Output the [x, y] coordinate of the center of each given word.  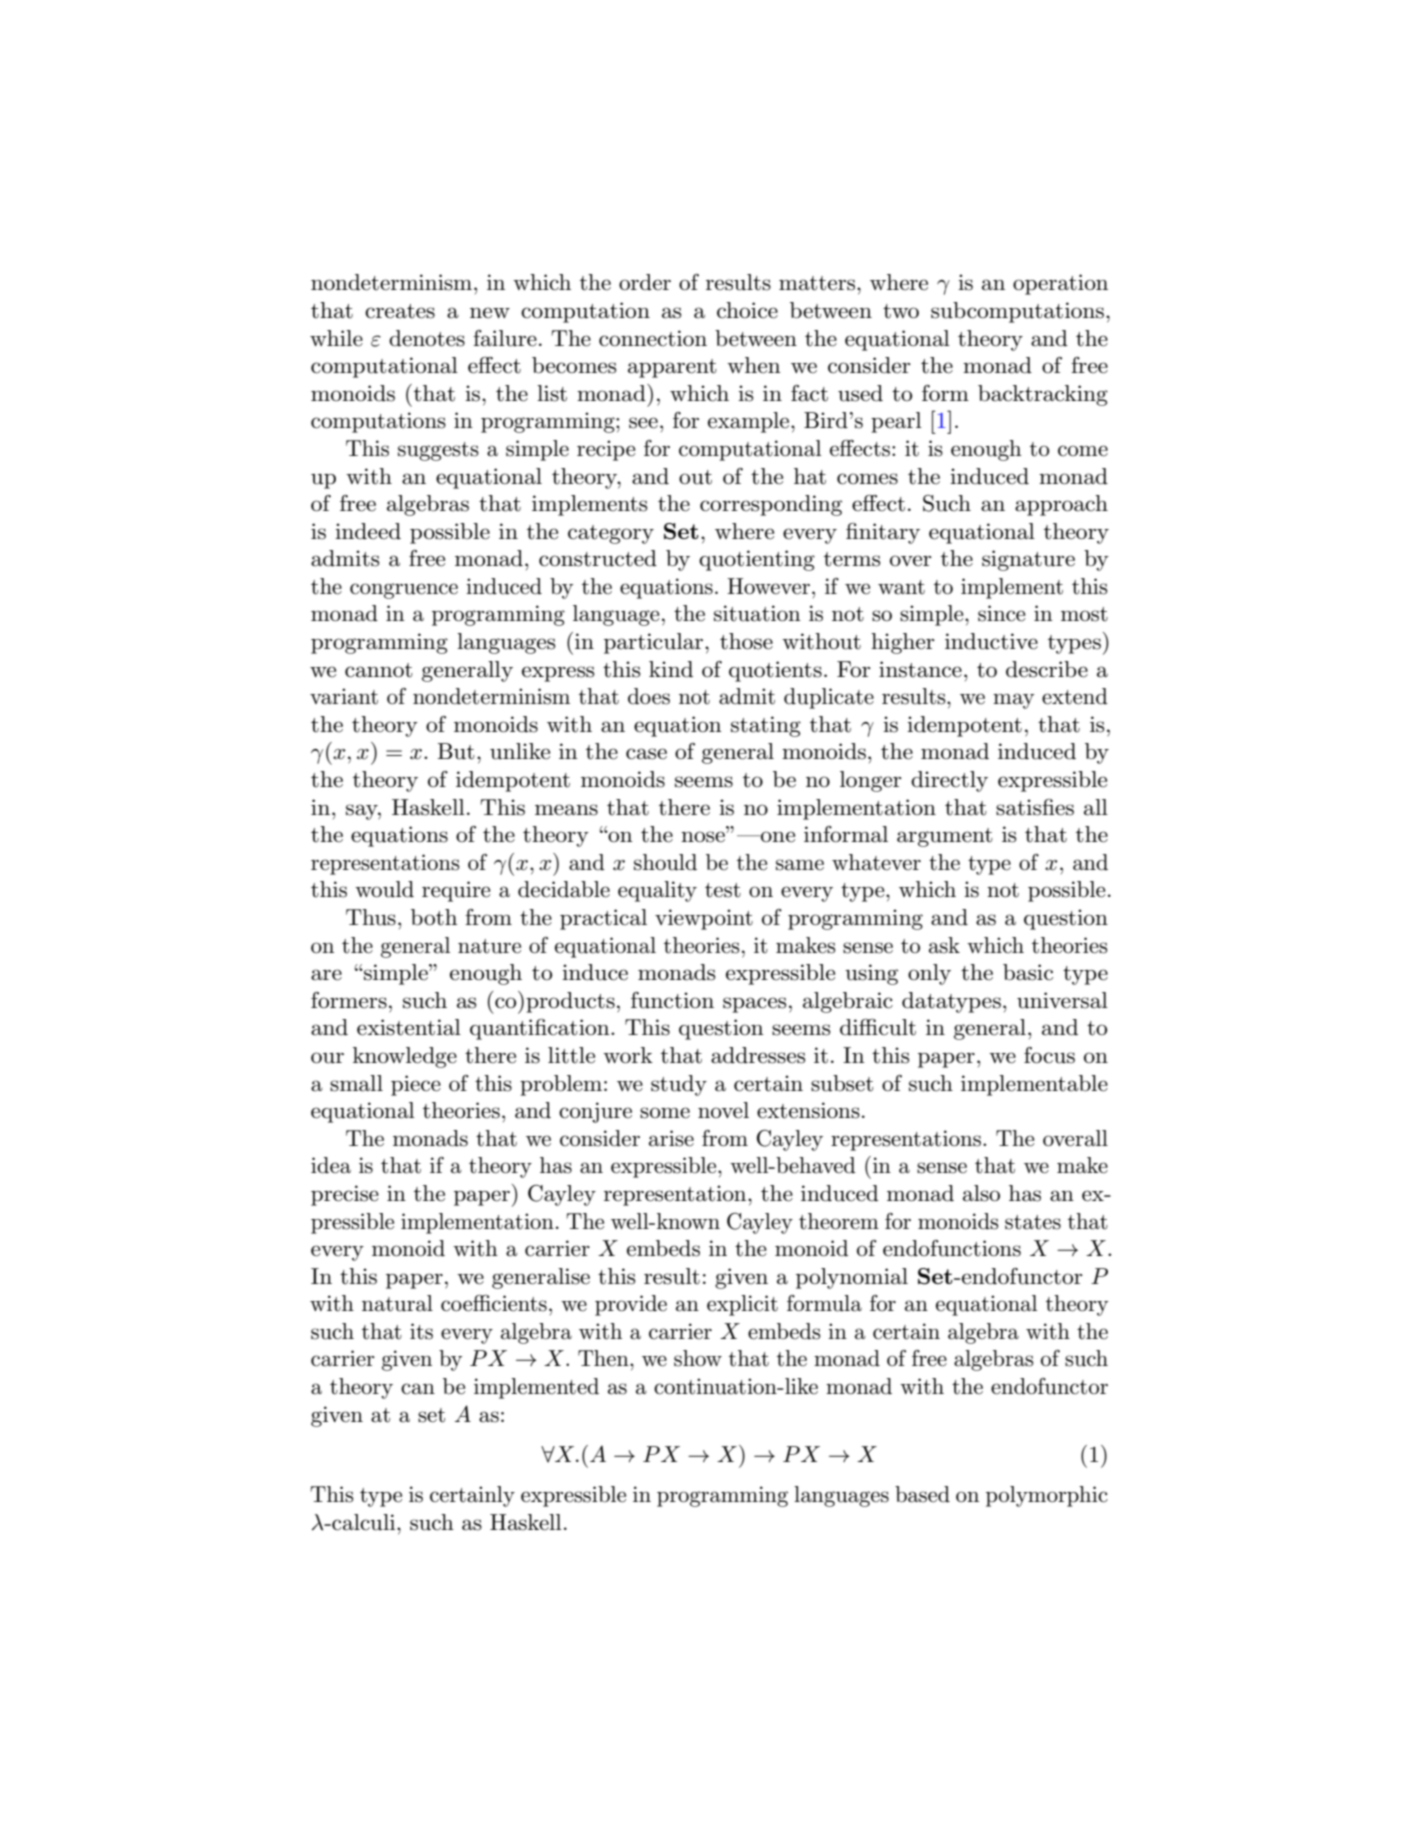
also [981, 1193]
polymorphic [1047, 1496]
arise [671, 1138]
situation [757, 613]
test [723, 890]
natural [397, 1303]
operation [1060, 284]
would [384, 889]
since [1002, 613]
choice [747, 310]
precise [345, 1195]
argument [945, 837]
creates [400, 311]
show [698, 1358]
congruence [404, 591]
